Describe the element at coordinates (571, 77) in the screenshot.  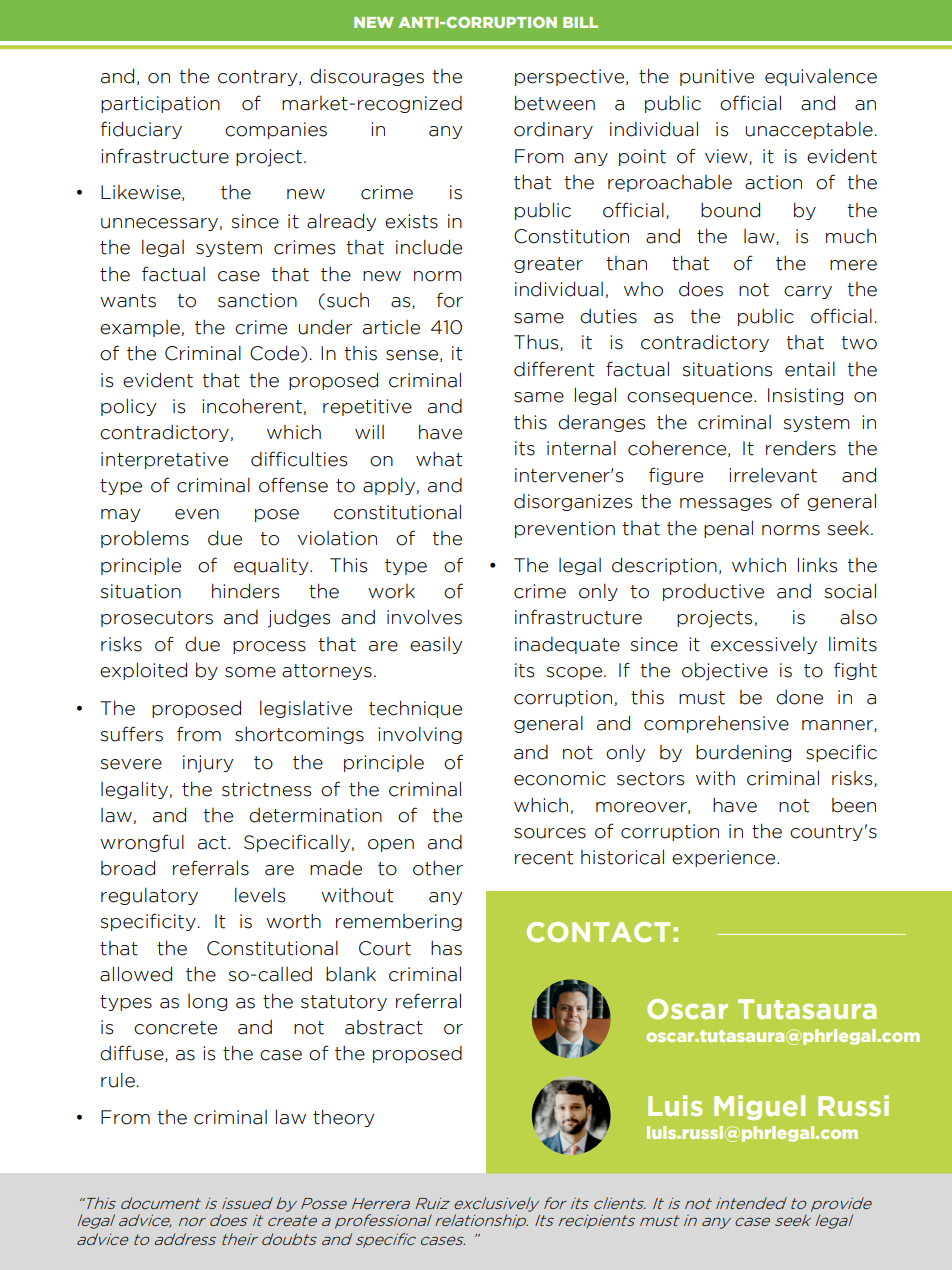
I see `perspective` at that location.
